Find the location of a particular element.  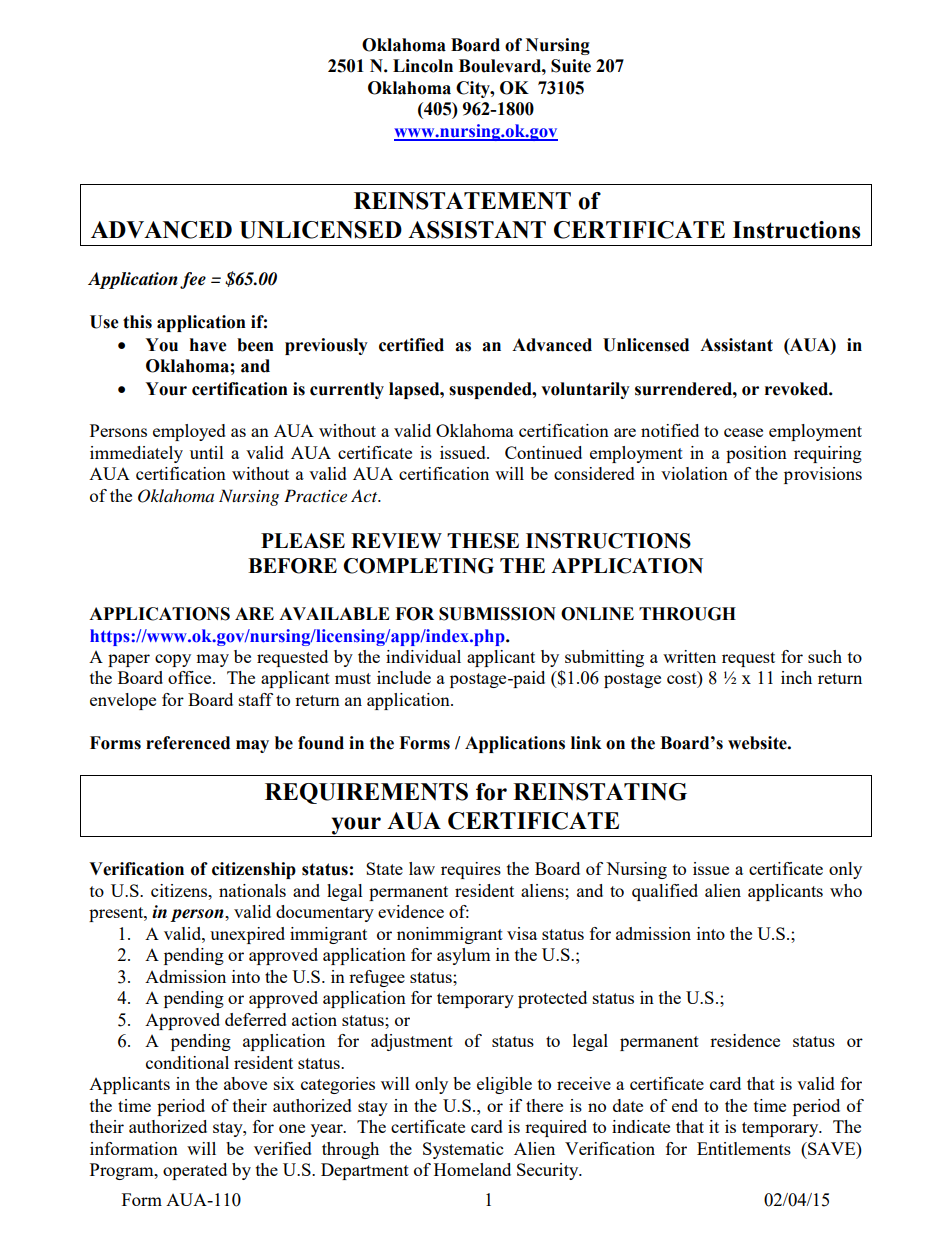

position is located at coordinates (756, 454).
